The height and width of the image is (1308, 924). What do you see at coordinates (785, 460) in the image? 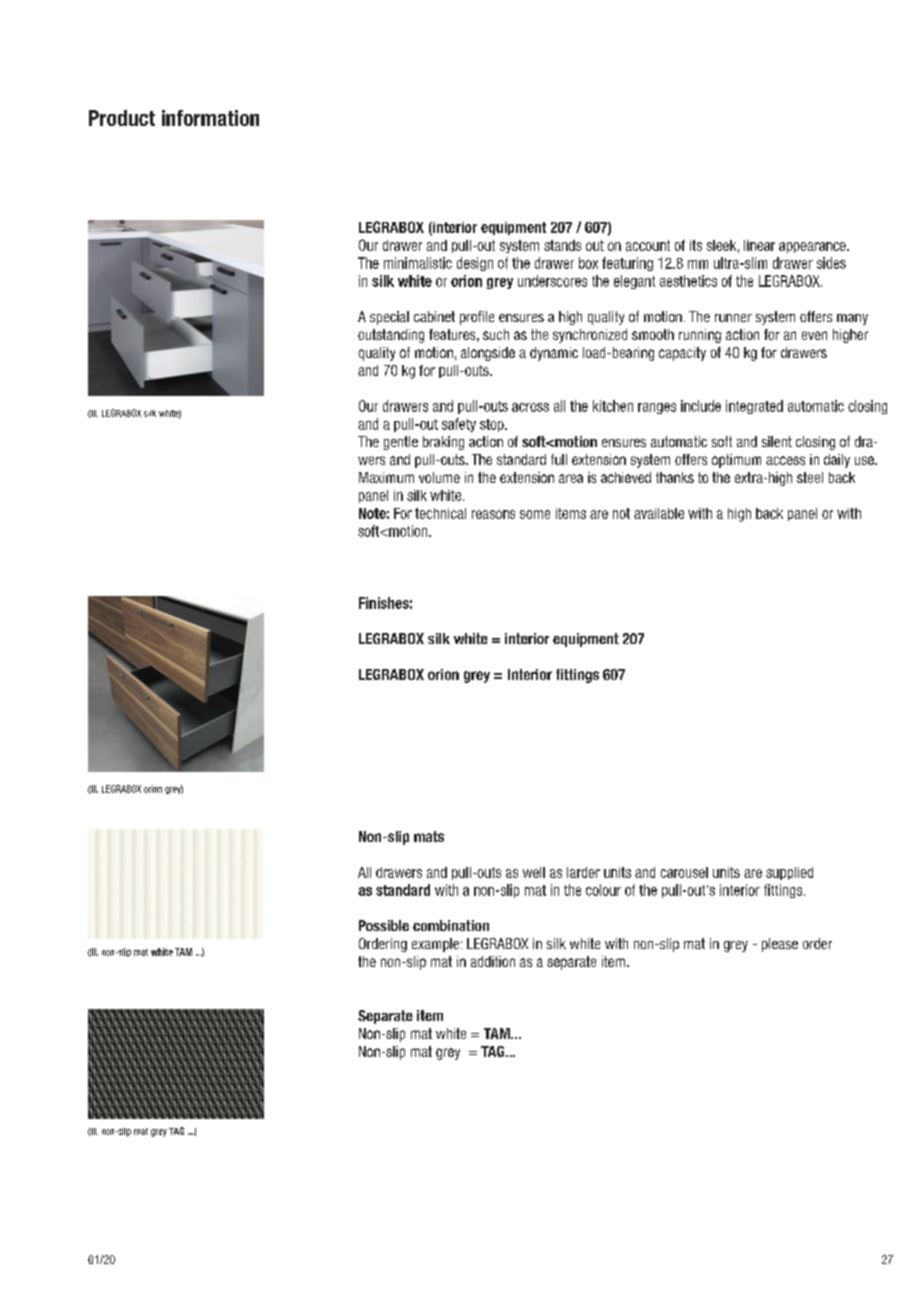
I see `access` at bounding box center [785, 460].
